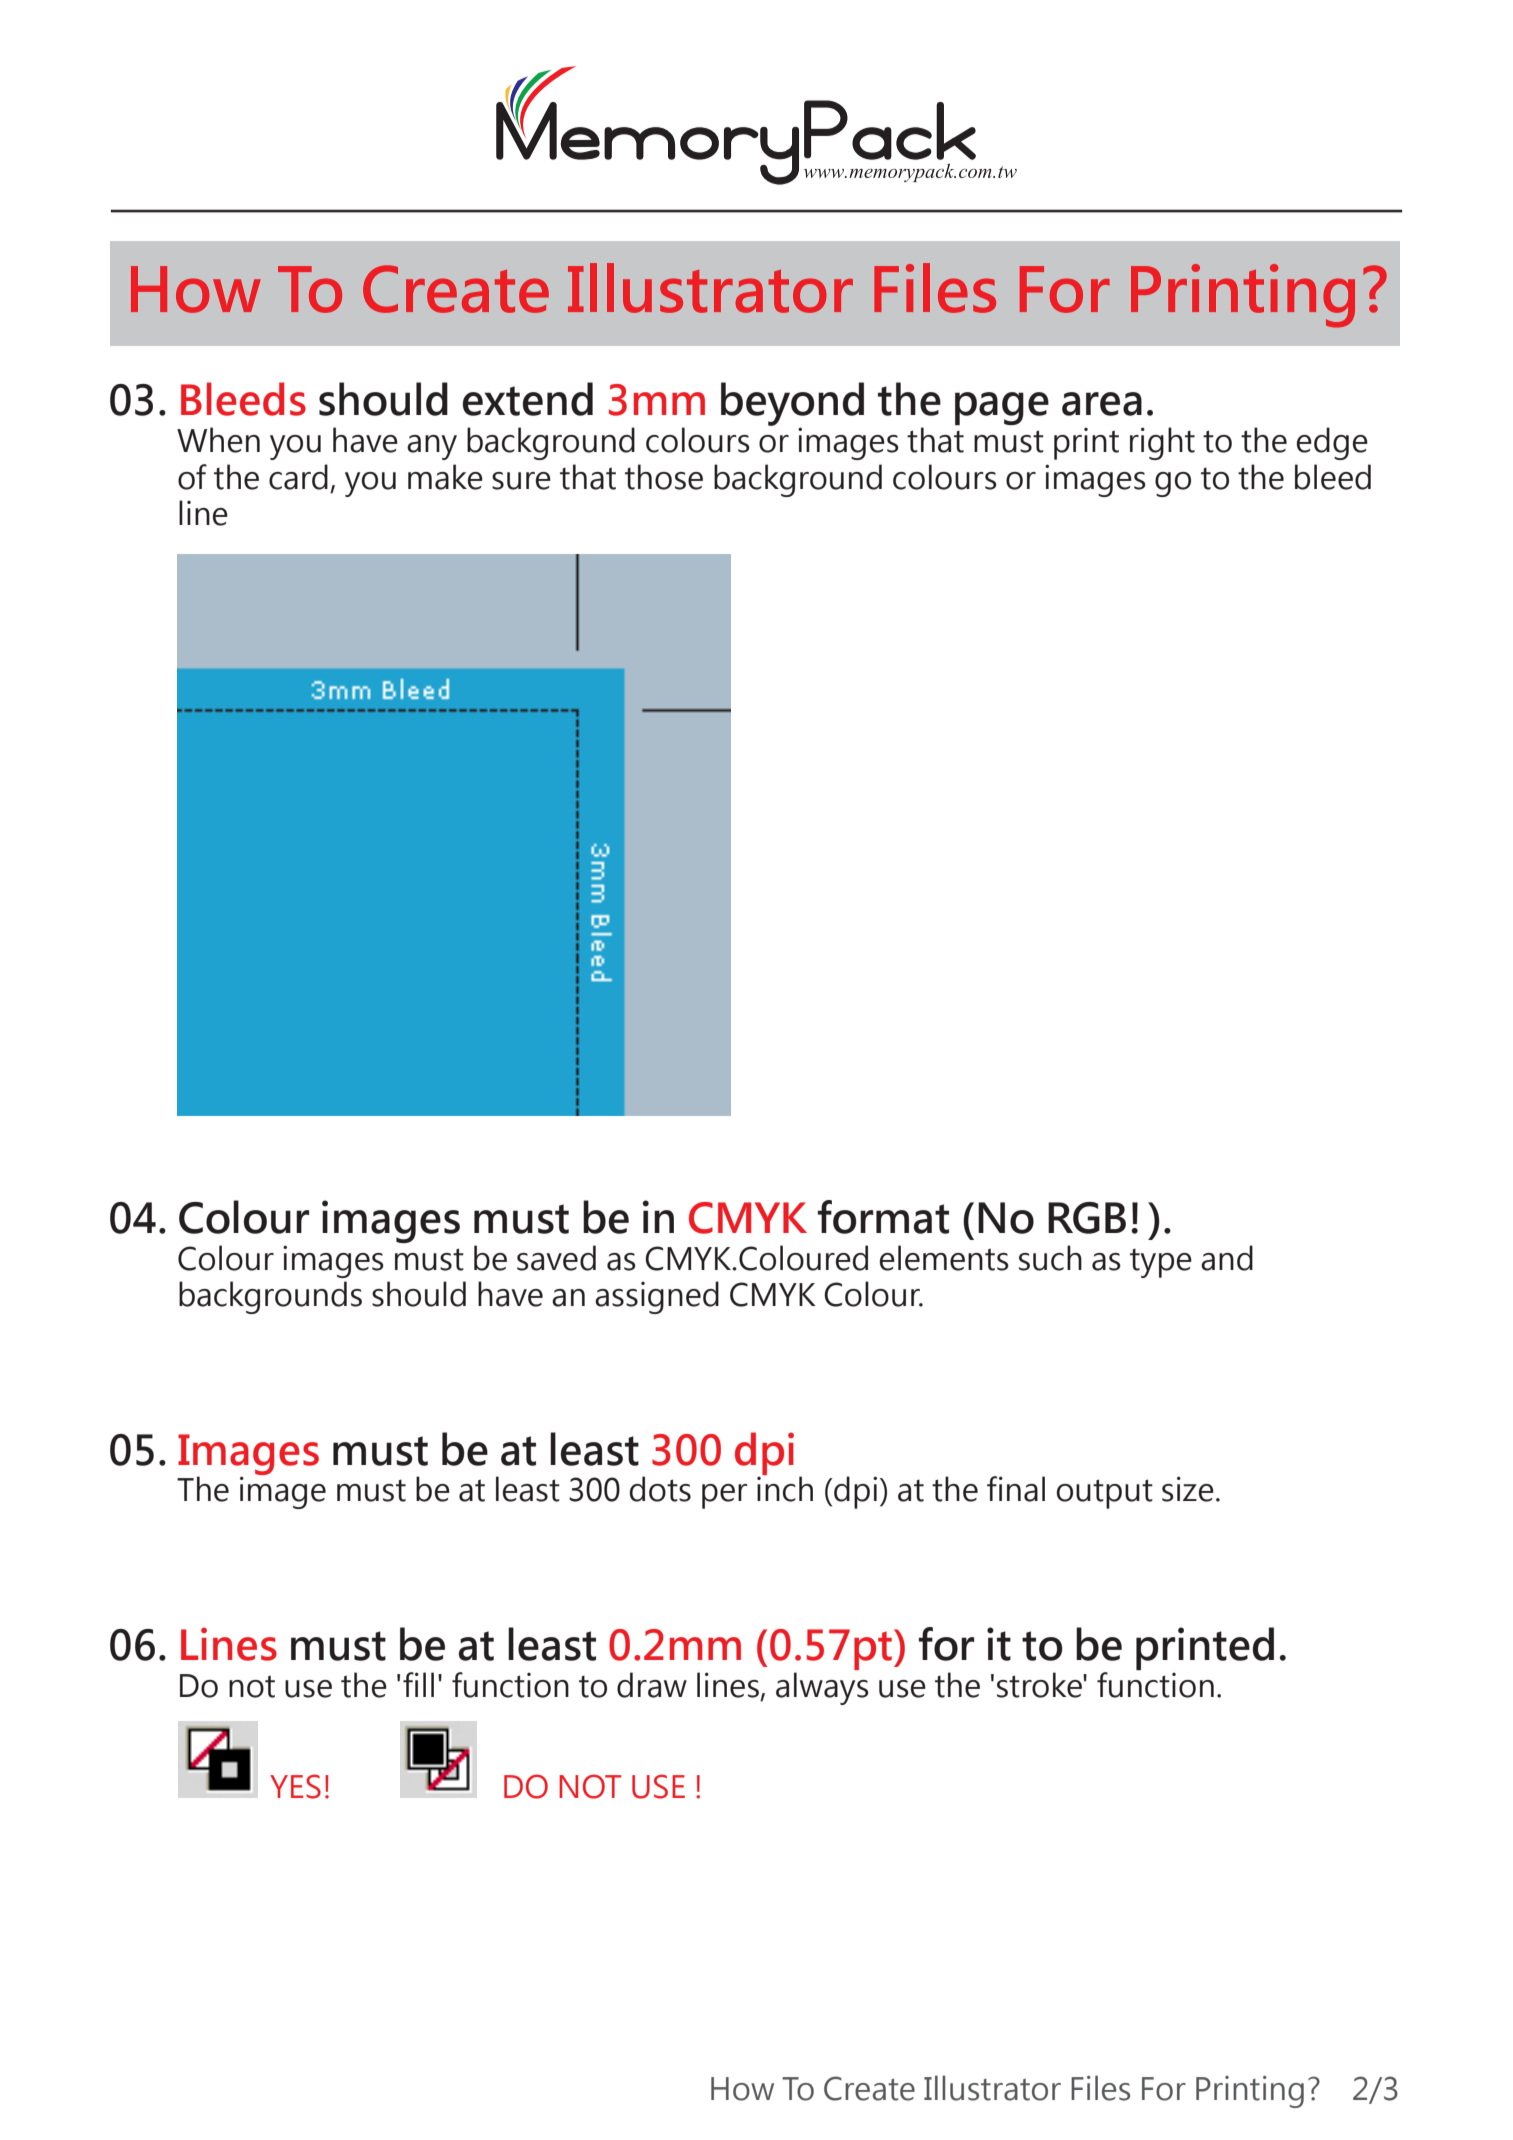 The height and width of the image is (2140, 1513). What do you see at coordinates (445, 477) in the image?
I see `make` at bounding box center [445, 477].
